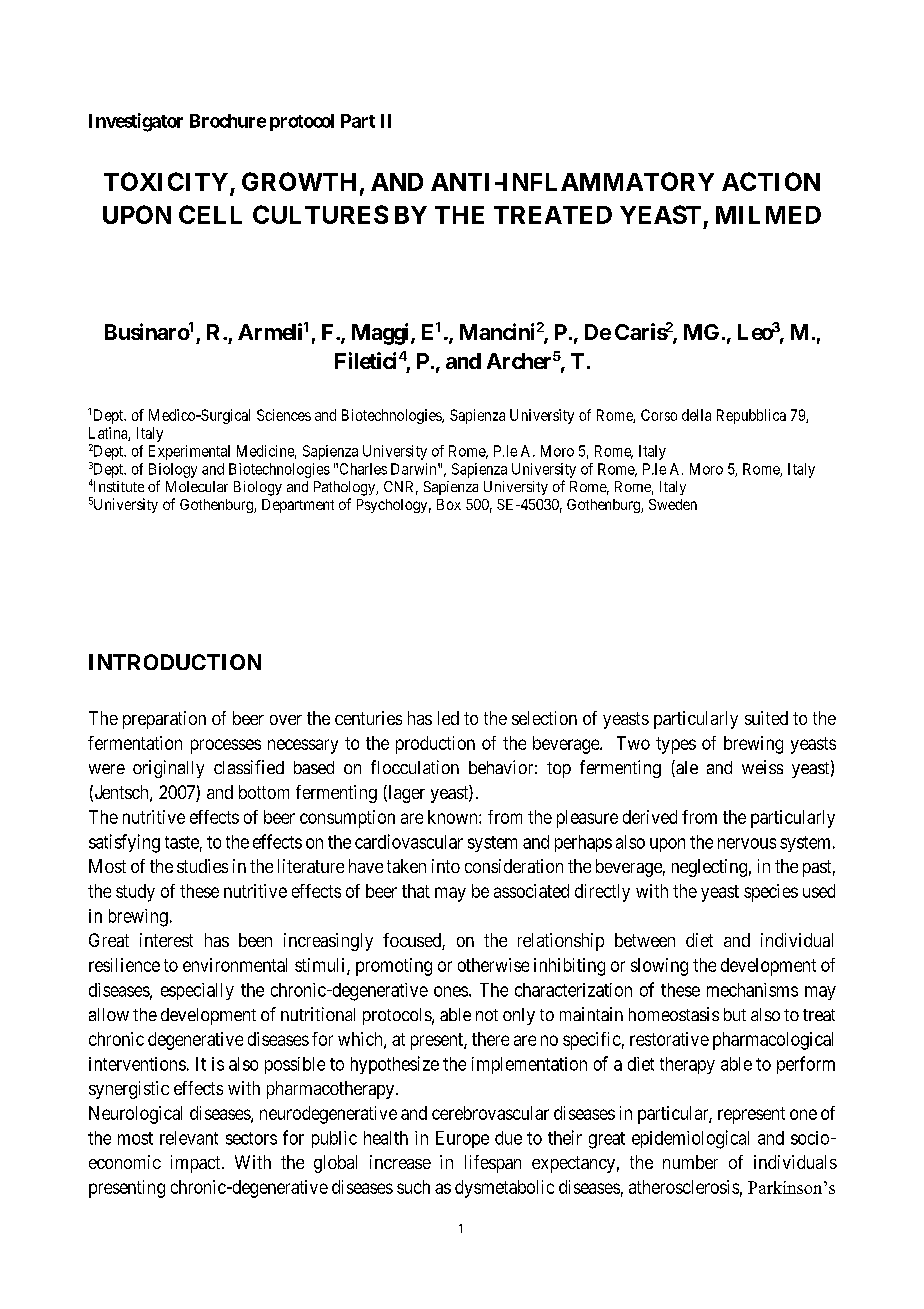  Describe the element at coordinates (752, 990) in the document. I see `mechanisms` at that location.
